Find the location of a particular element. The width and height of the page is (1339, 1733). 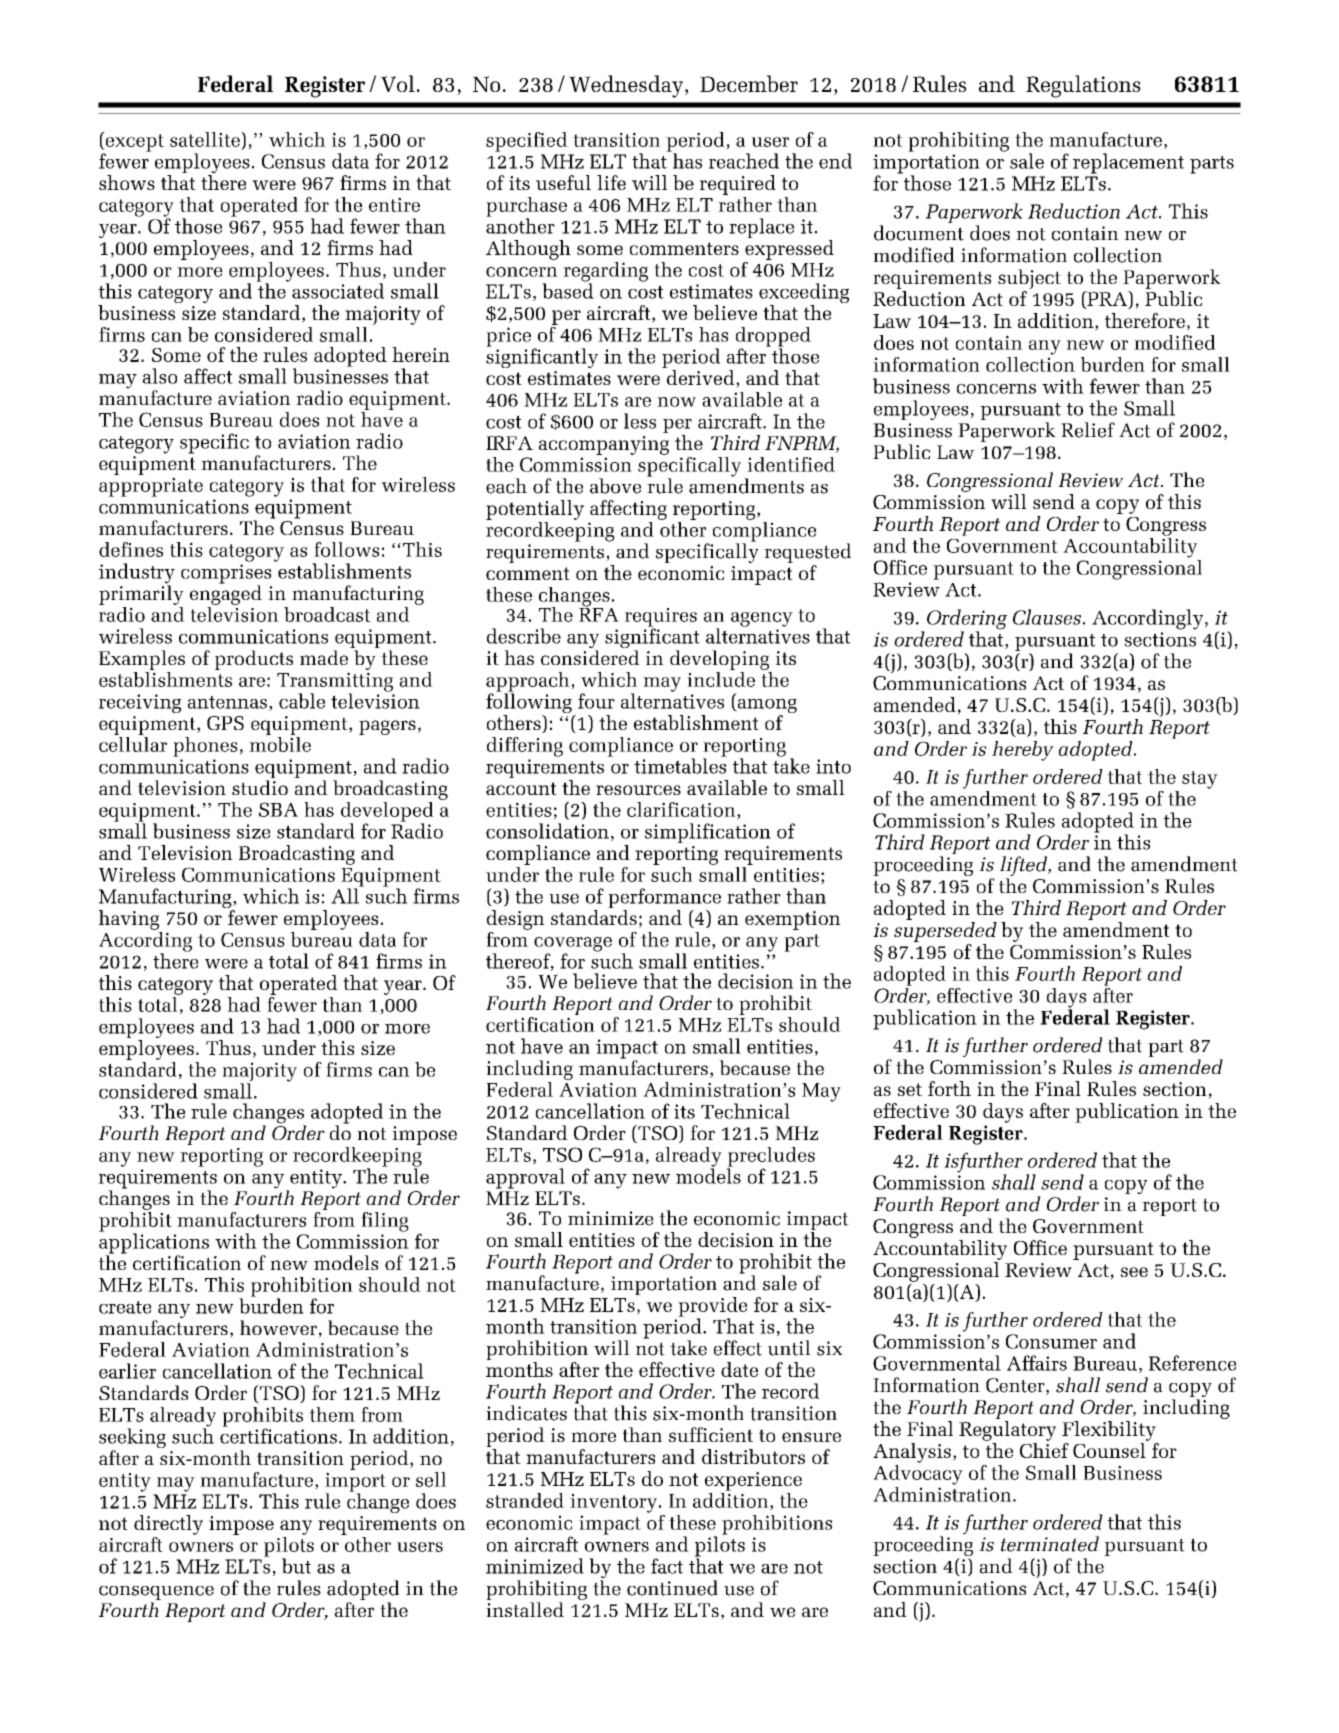

Consumer is located at coordinates (1051, 1341).
